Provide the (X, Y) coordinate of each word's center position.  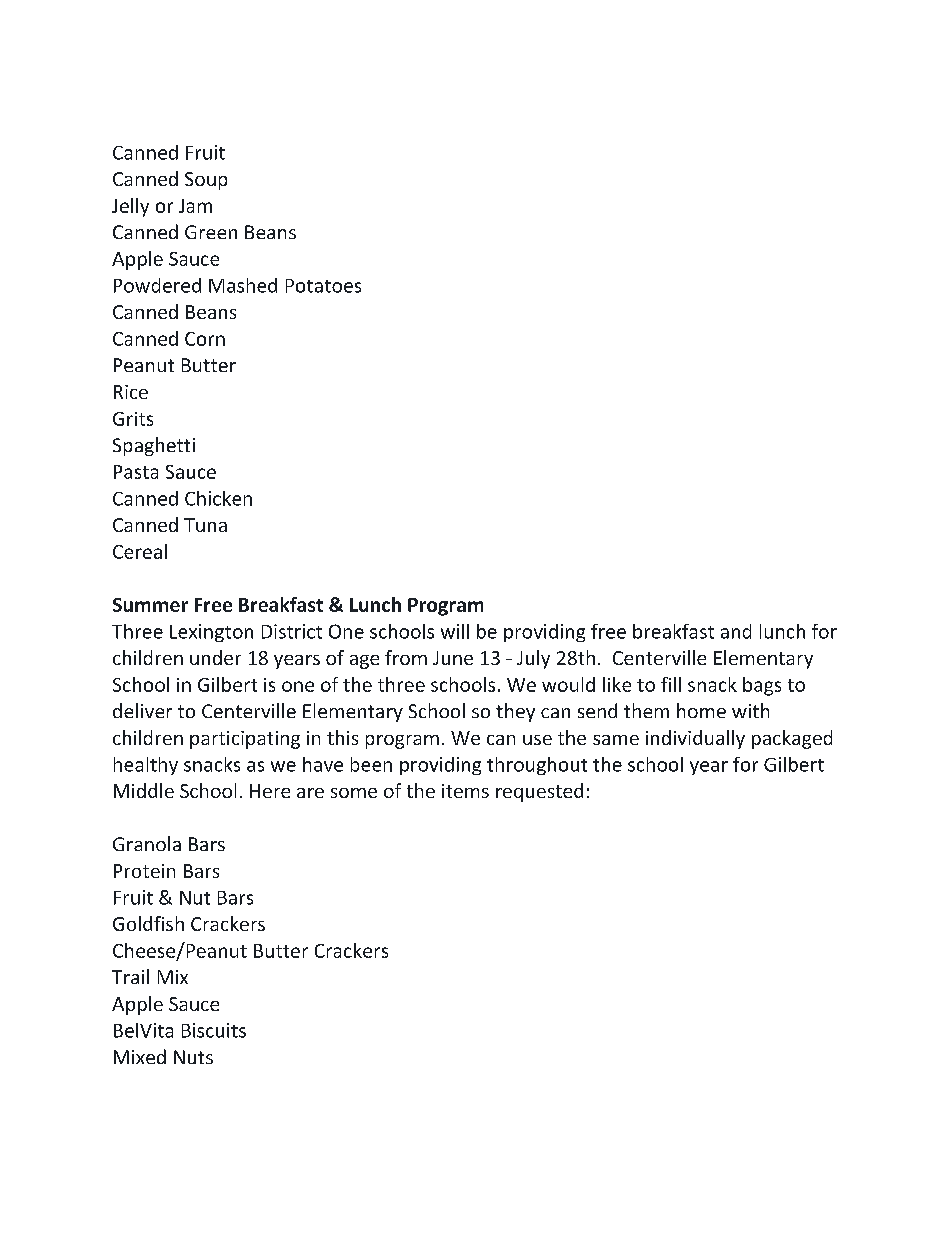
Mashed (243, 285)
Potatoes (323, 286)
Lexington (211, 633)
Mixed (140, 1056)
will (455, 631)
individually (695, 739)
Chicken (218, 498)
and (736, 631)
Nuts (193, 1057)
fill (671, 684)
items (465, 791)
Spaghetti (154, 446)
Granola (147, 843)
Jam (195, 206)
